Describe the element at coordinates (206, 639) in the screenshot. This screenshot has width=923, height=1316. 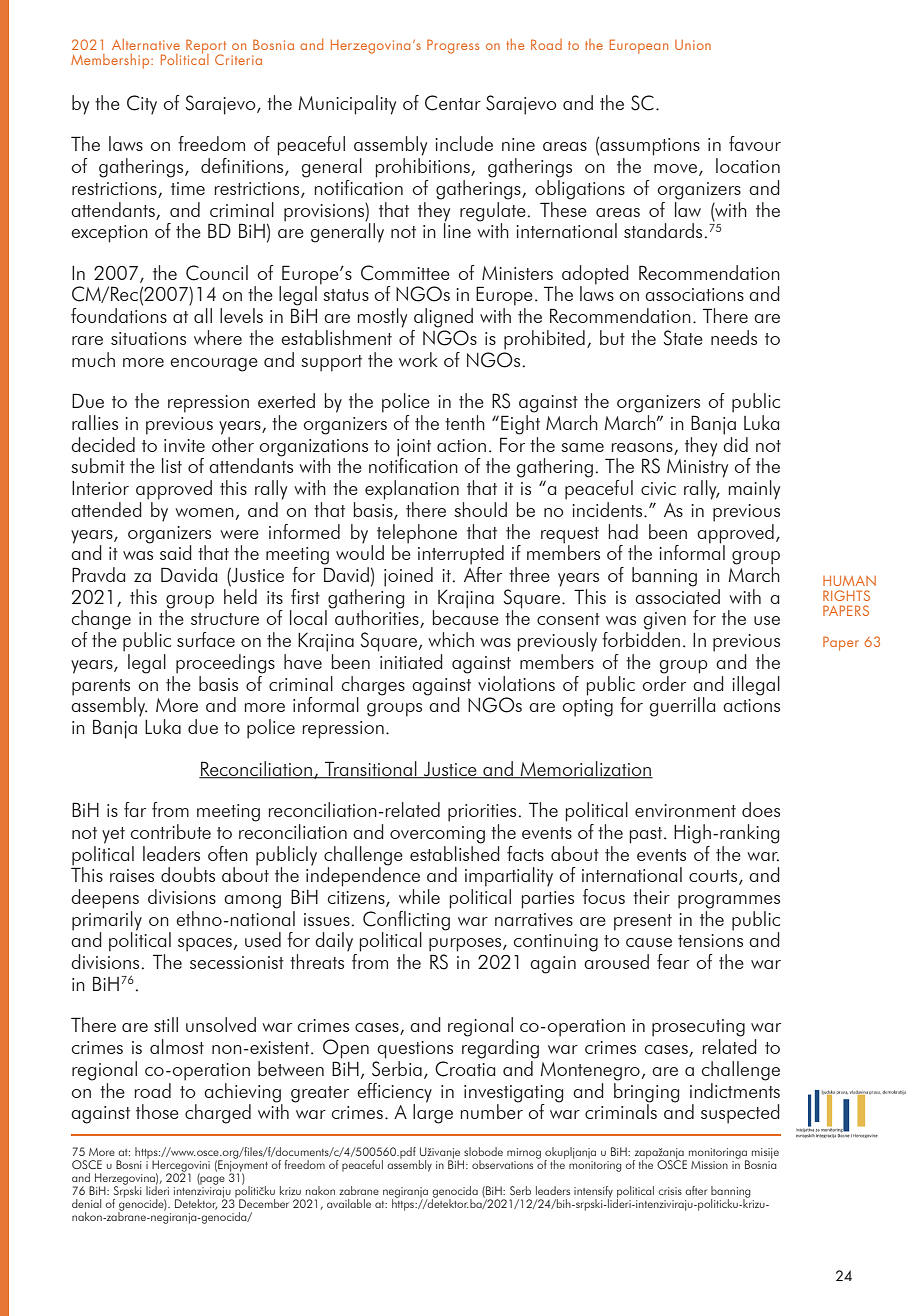
I see `surface` at that location.
